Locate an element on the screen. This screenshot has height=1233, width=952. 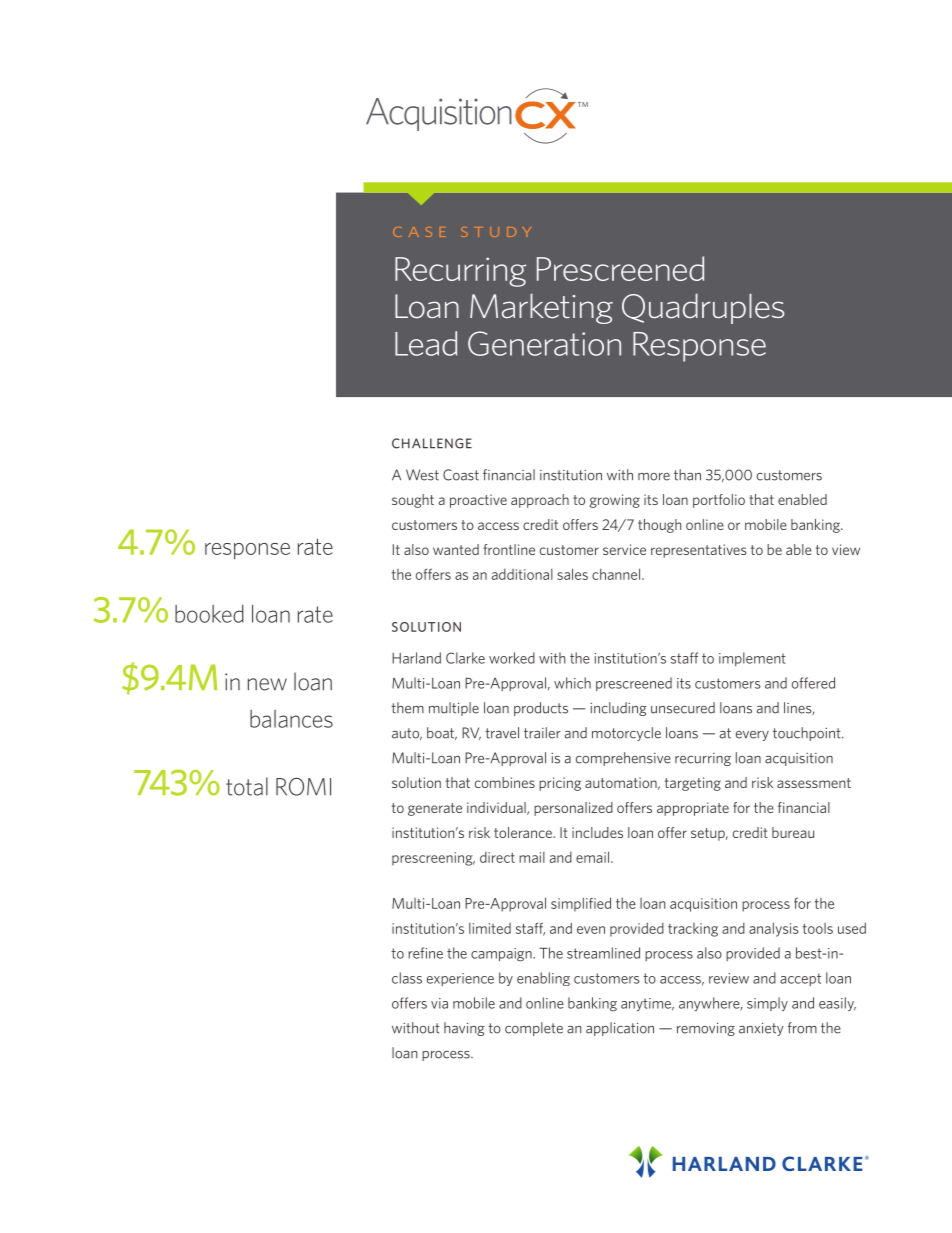
STUDY is located at coordinates (496, 232).
